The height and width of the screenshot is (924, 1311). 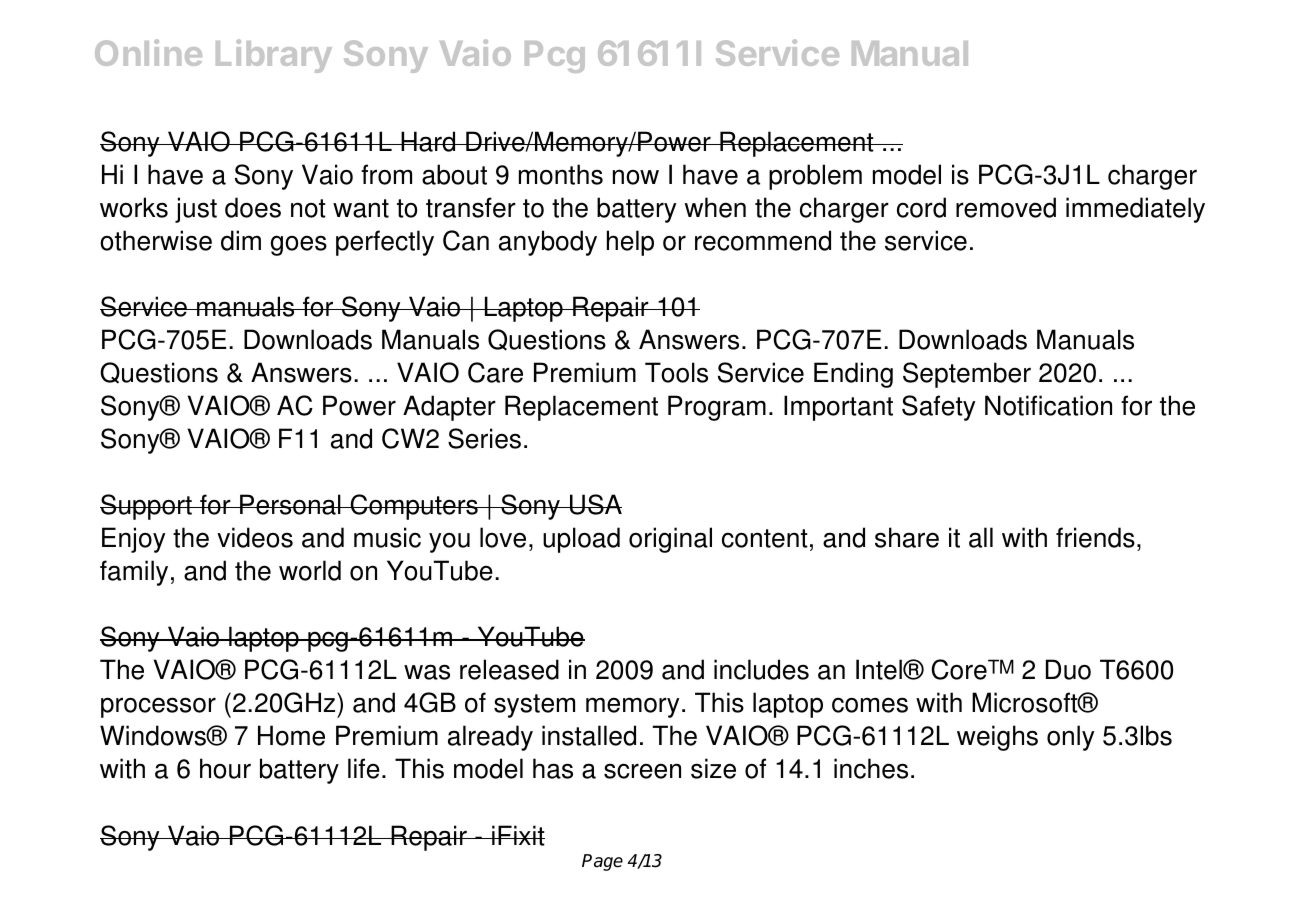 What do you see at coordinates (670, 540) in the screenshot?
I see `original` at bounding box center [670, 540].
